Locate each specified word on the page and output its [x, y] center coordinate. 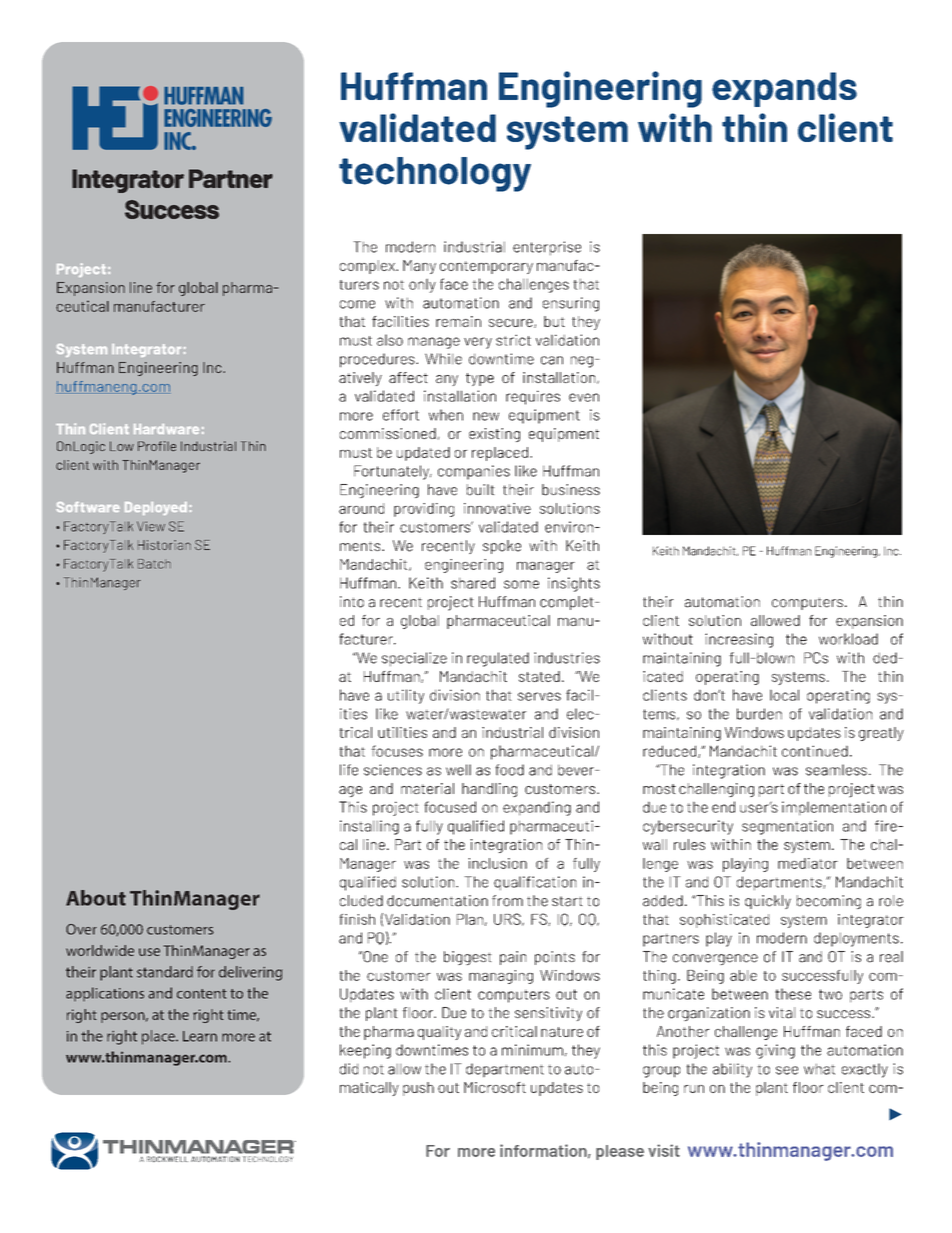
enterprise [547, 248]
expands [784, 89]
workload [848, 639]
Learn [200, 1036]
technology [435, 174]
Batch [154, 564]
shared [473, 583]
